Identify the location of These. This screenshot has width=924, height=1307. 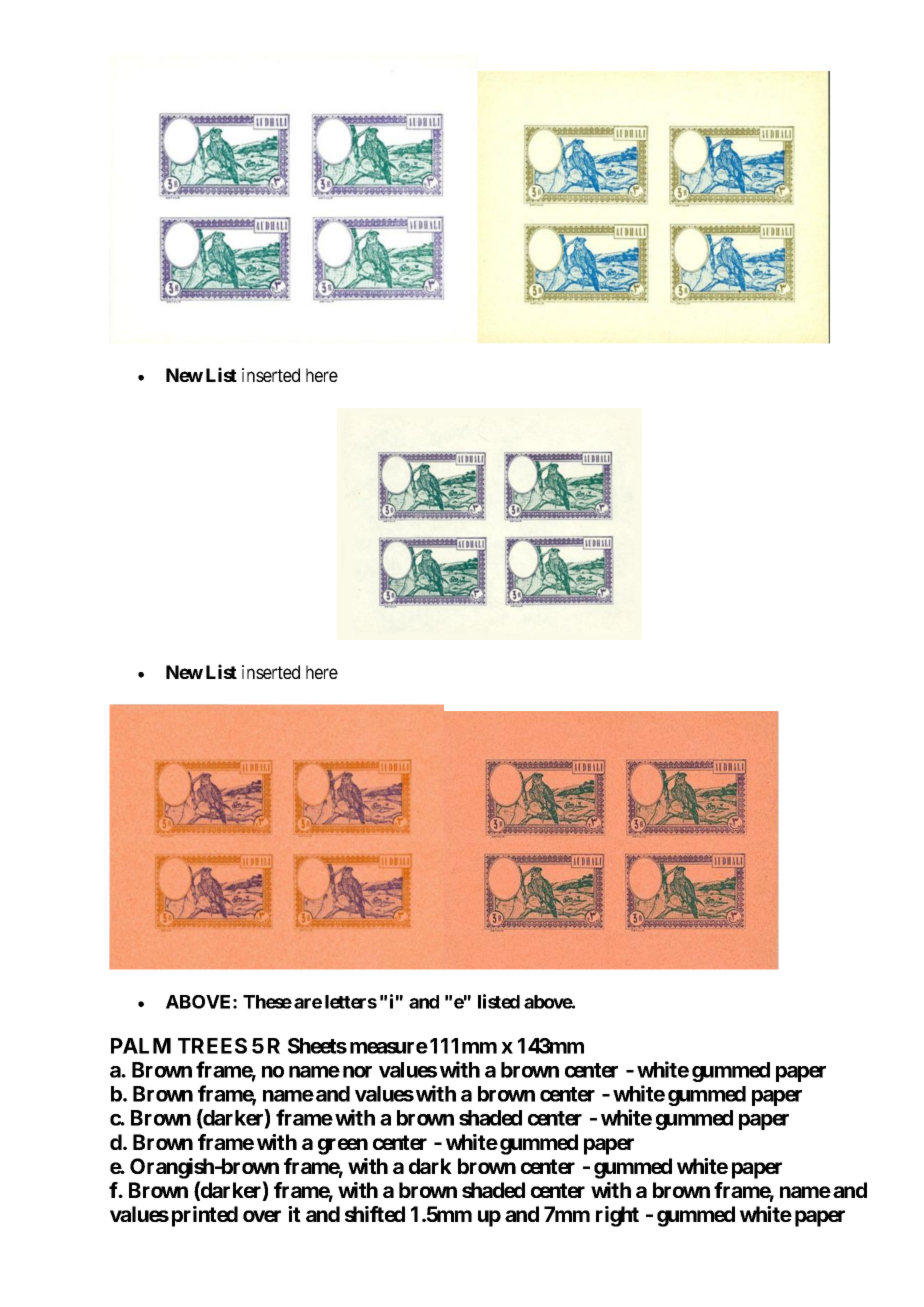
(267, 1002).
